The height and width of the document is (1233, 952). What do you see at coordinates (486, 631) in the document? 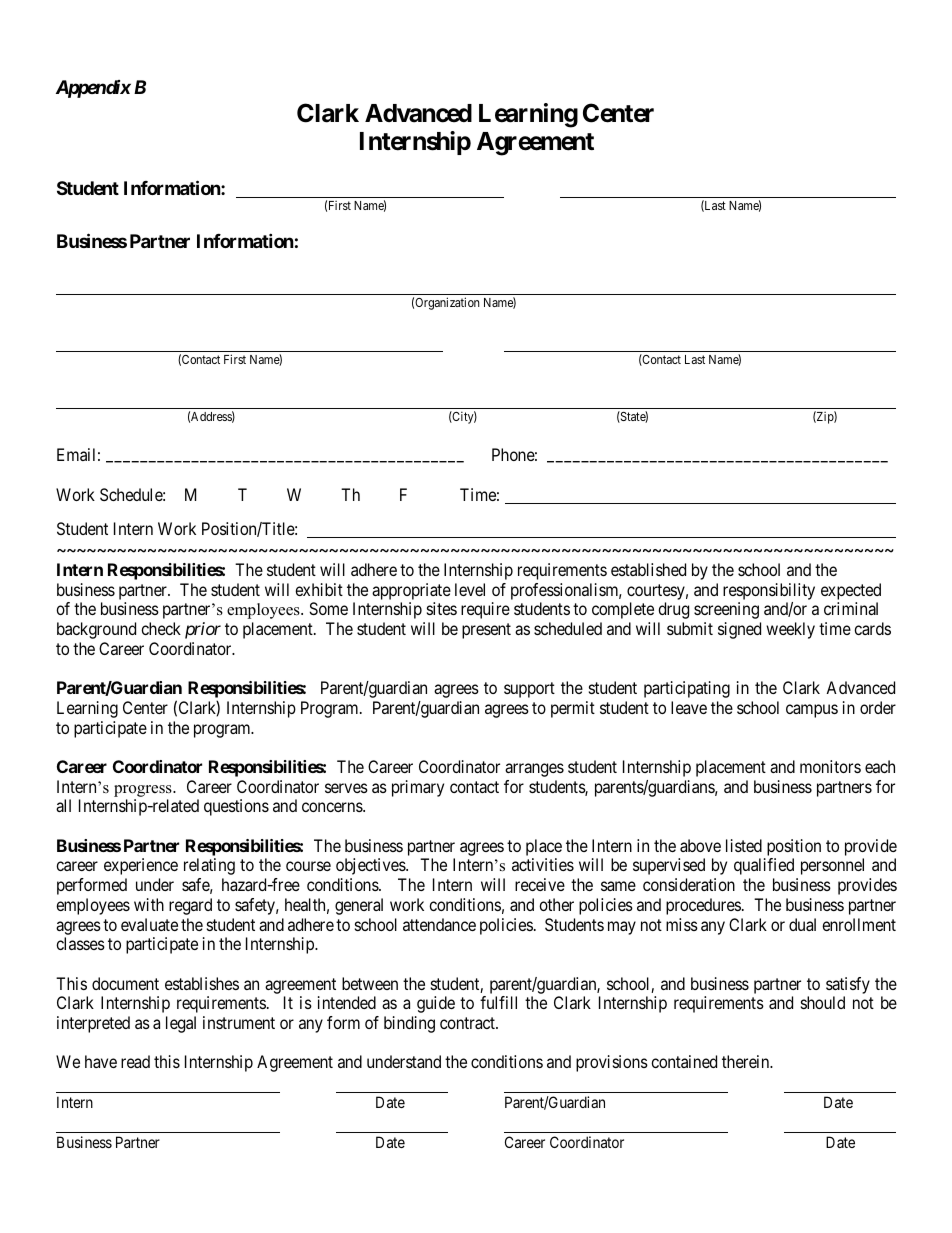
I see `present` at bounding box center [486, 631].
